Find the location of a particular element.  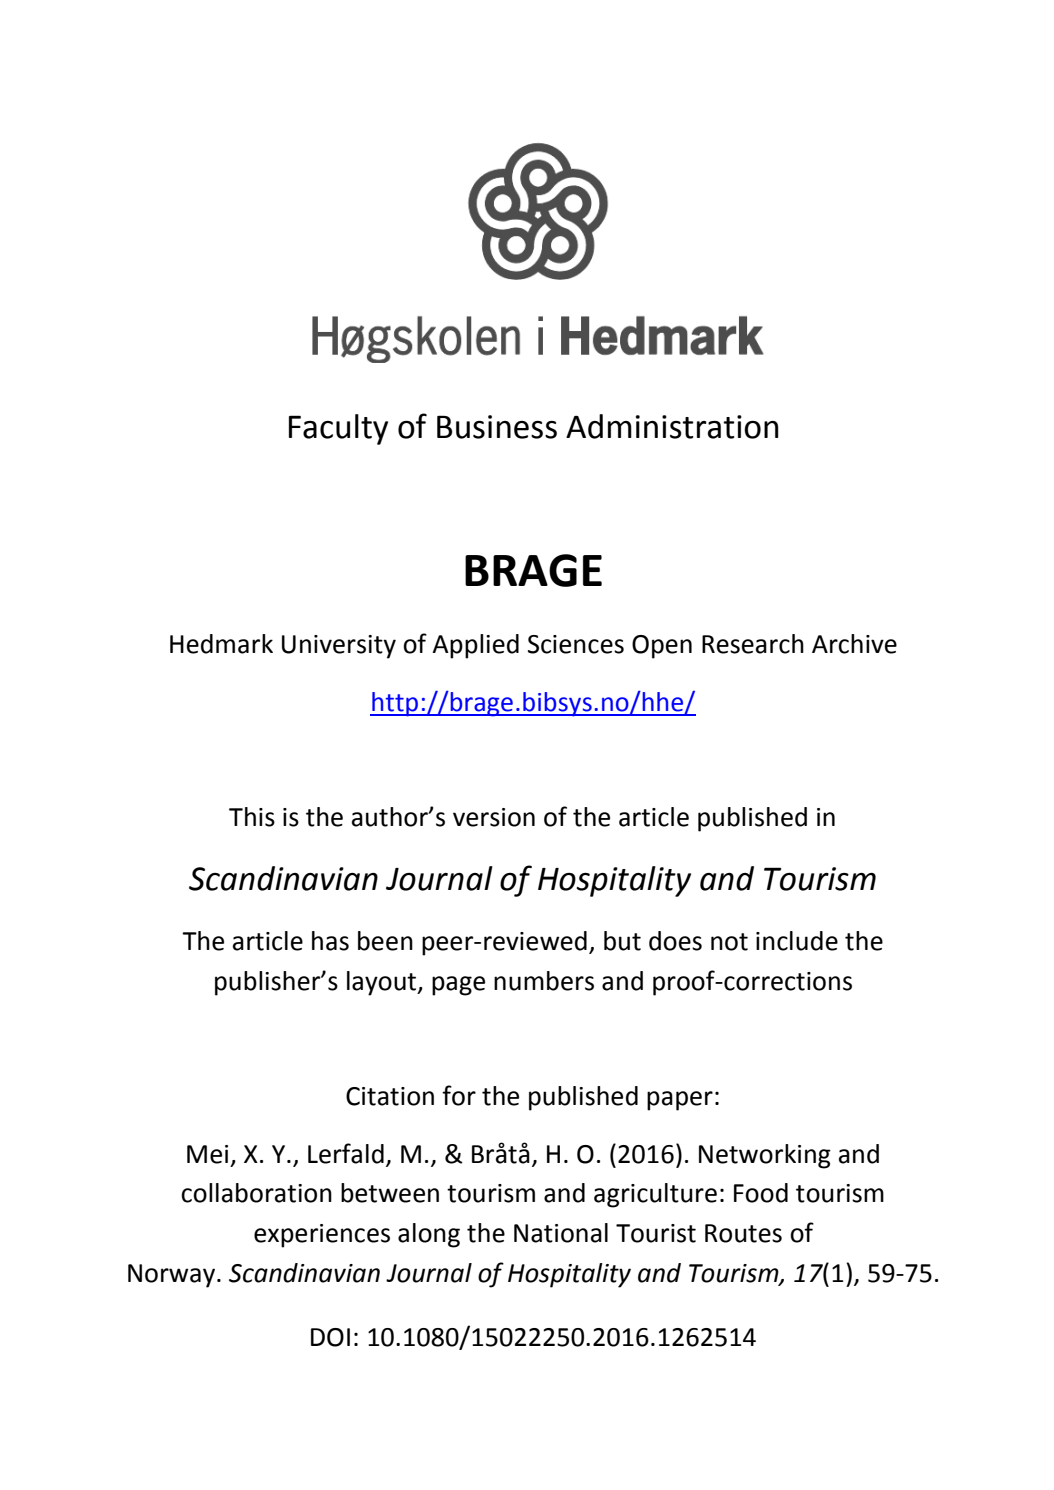

Business is located at coordinates (497, 427).
